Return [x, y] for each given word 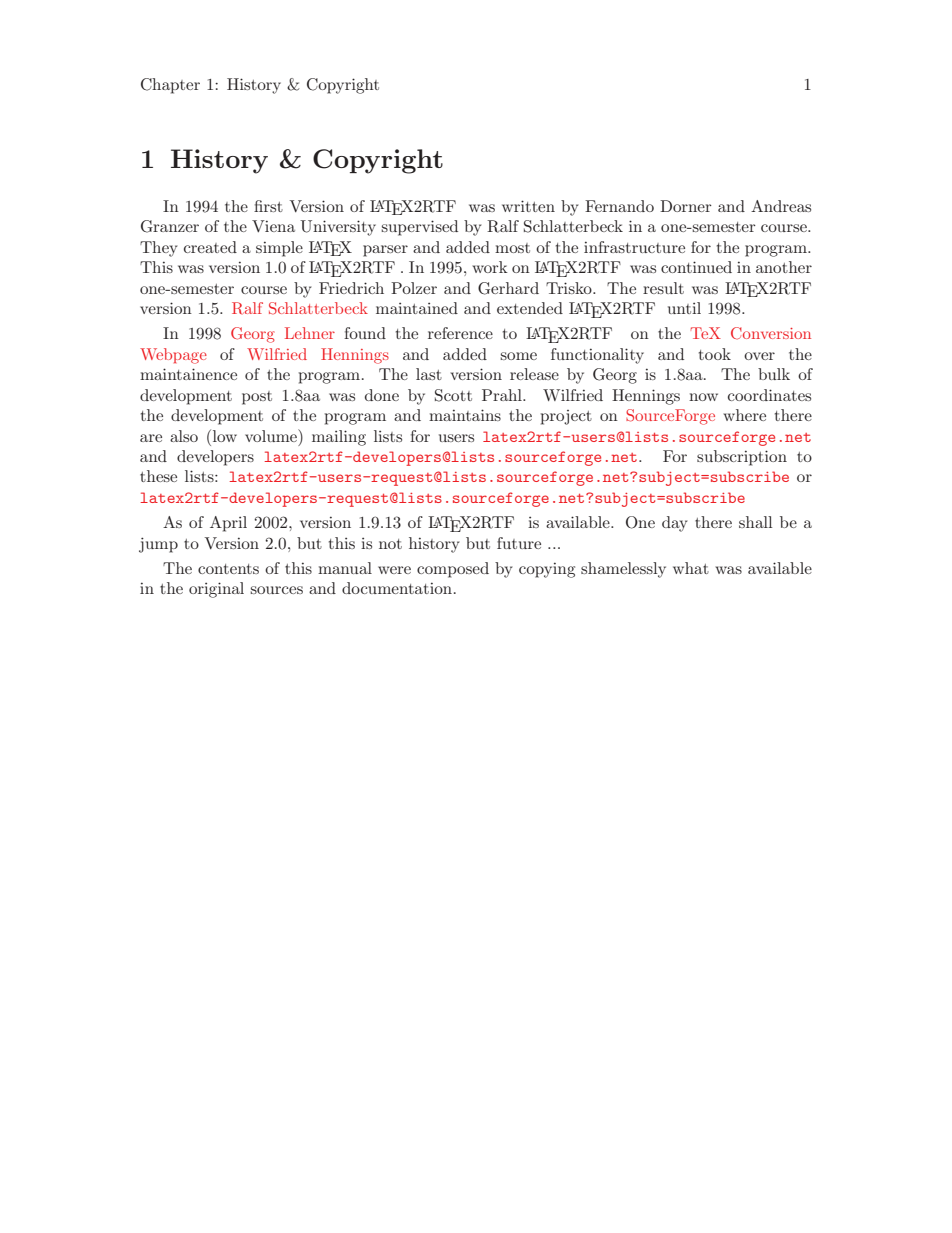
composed [453, 570]
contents [228, 569]
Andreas [781, 206]
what [691, 568]
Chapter [170, 86]
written [528, 206]
